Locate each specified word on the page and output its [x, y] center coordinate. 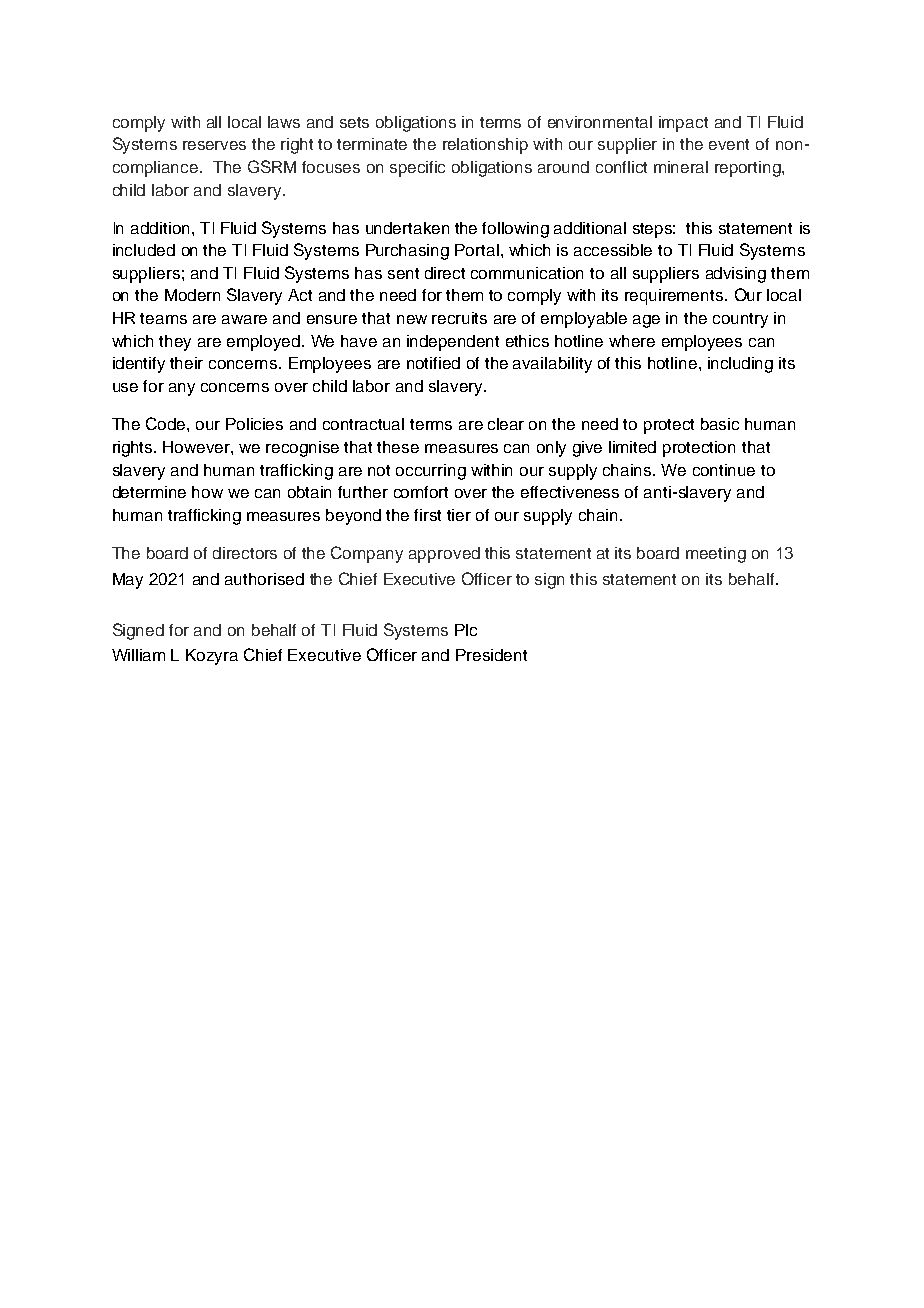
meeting [716, 555]
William [138, 655]
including [740, 365]
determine [149, 492]
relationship [485, 146]
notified [433, 363]
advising [736, 275]
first [427, 515]
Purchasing [407, 252]
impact [683, 124]
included [144, 250]
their [186, 363]
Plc [466, 630]
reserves [214, 145]
